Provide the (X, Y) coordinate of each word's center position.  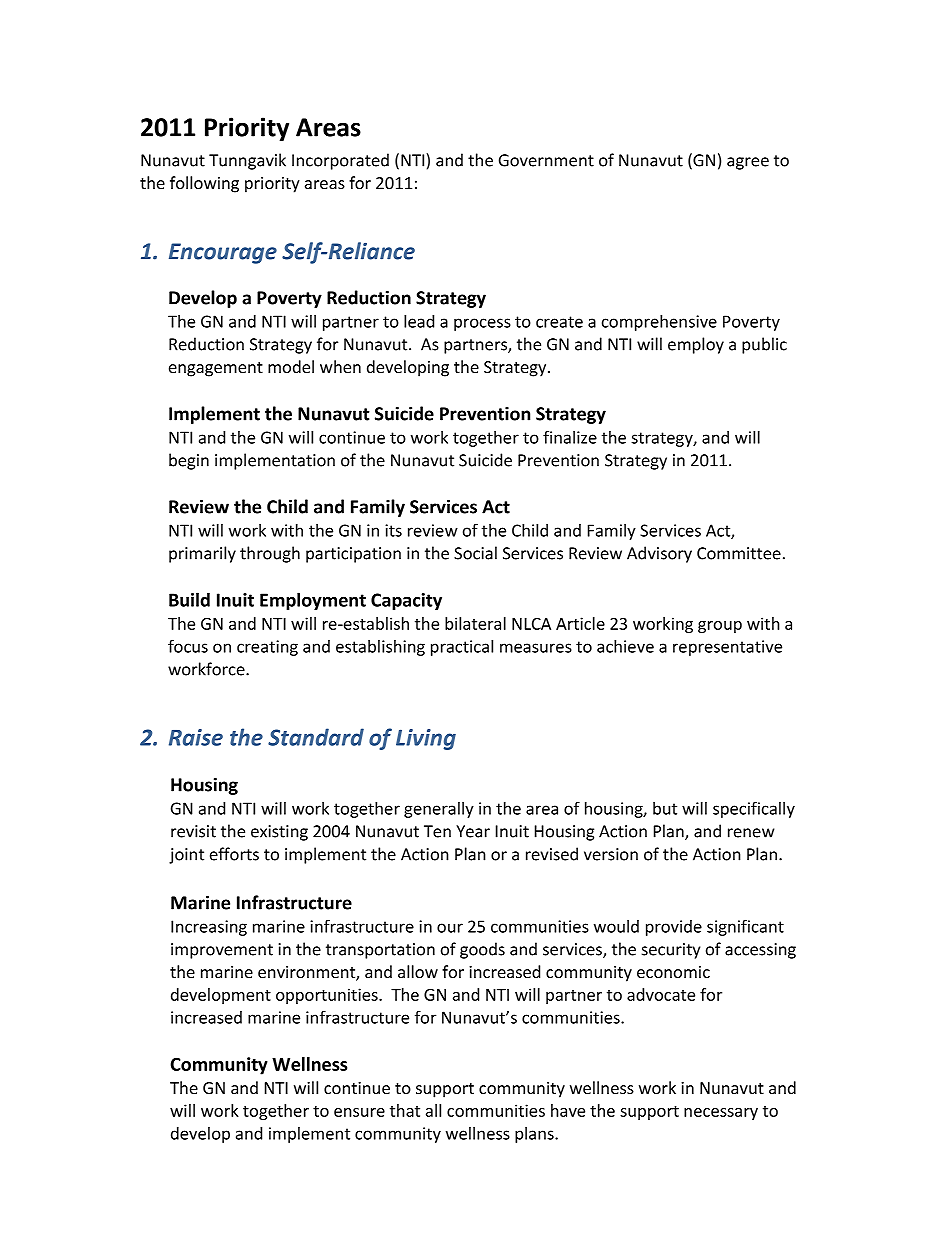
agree (748, 163)
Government (546, 160)
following (204, 184)
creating (267, 648)
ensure (359, 1112)
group (720, 627)
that (405, 1110)
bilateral (475, 623)
